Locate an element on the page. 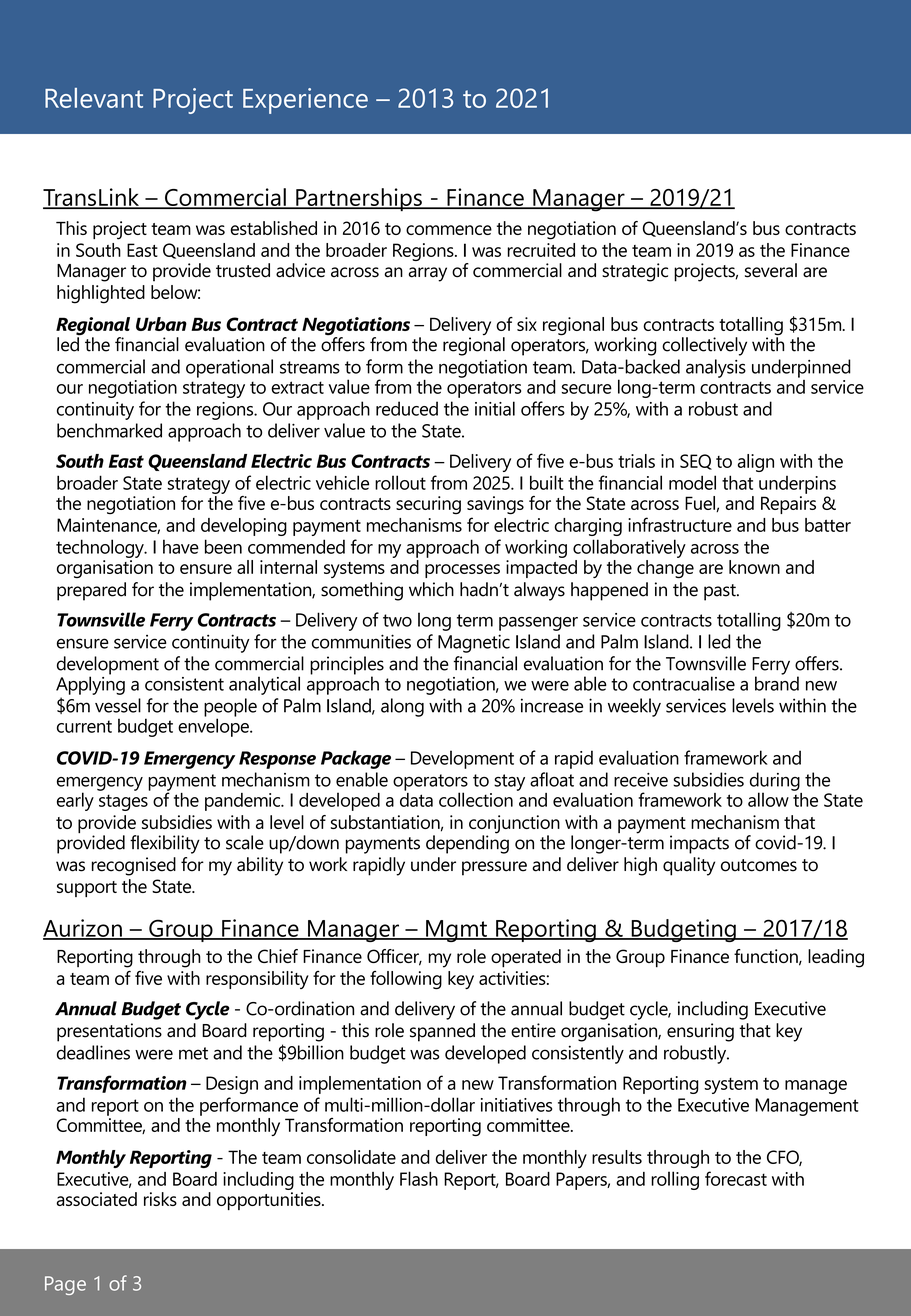  analysis is located at coordinates (716, 368).
